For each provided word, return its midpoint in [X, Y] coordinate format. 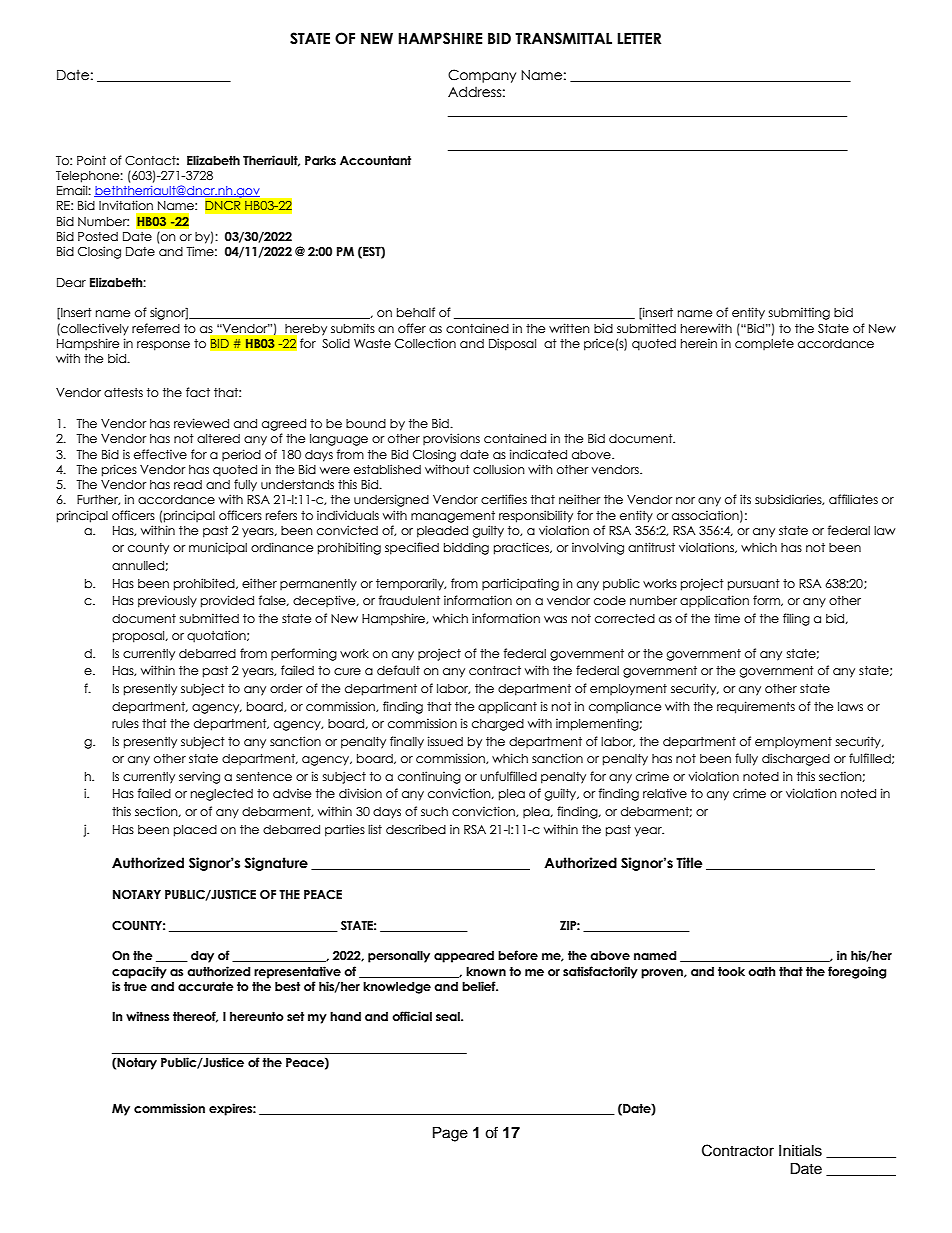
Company [482, 76]
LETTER [639, 38]
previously [167, 601]
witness [147, 1016]
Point [91, 160]
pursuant [754, 585]
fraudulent [409, 600]
